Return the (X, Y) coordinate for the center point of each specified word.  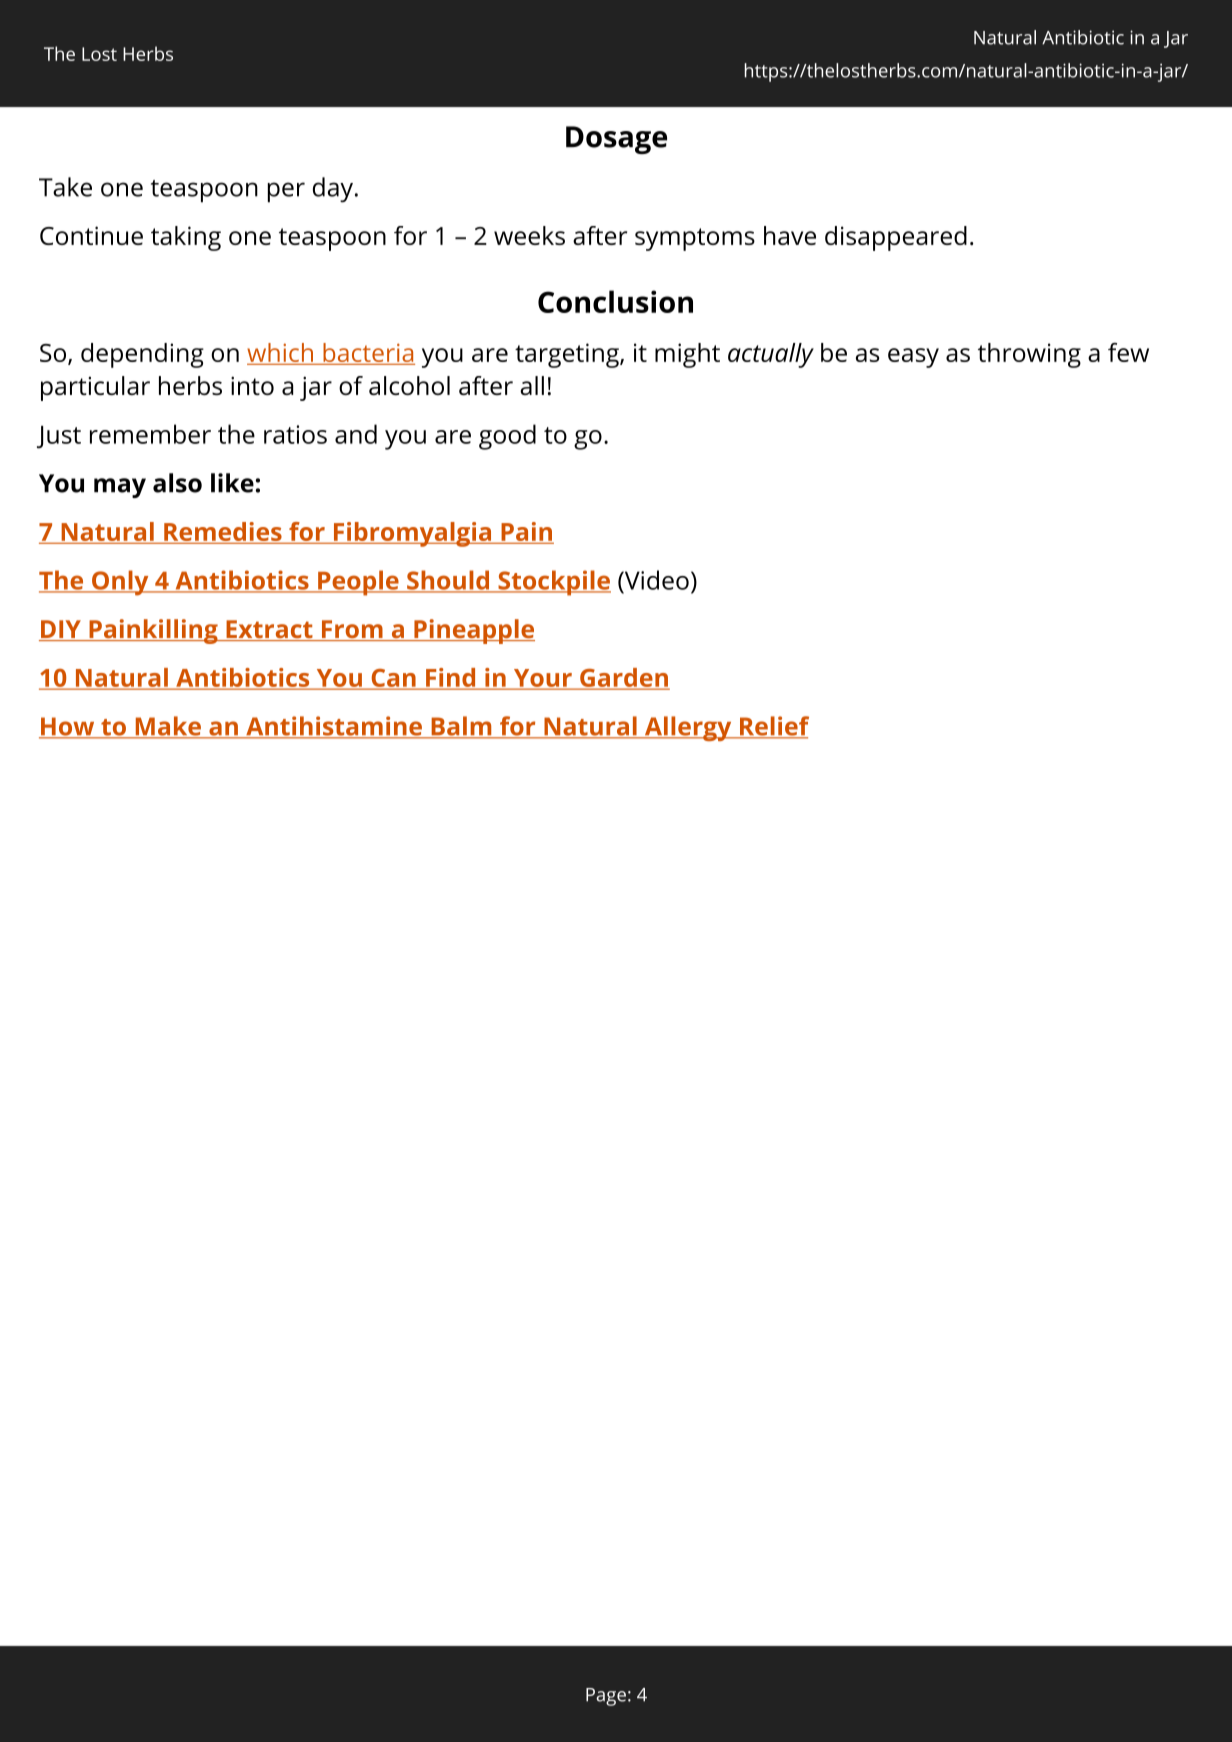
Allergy (688, 728)
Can (393, 679)
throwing (1029, 355)
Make (168, 727)
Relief (773, 727)
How (68, 727)
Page (606, 1697)
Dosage (616, 140)
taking (186, 238)
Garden (624, 678)
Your (542, 679)
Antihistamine (334, 727)
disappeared (896, 238)
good (507, 437)
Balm (461, 727)
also (177, 483)
